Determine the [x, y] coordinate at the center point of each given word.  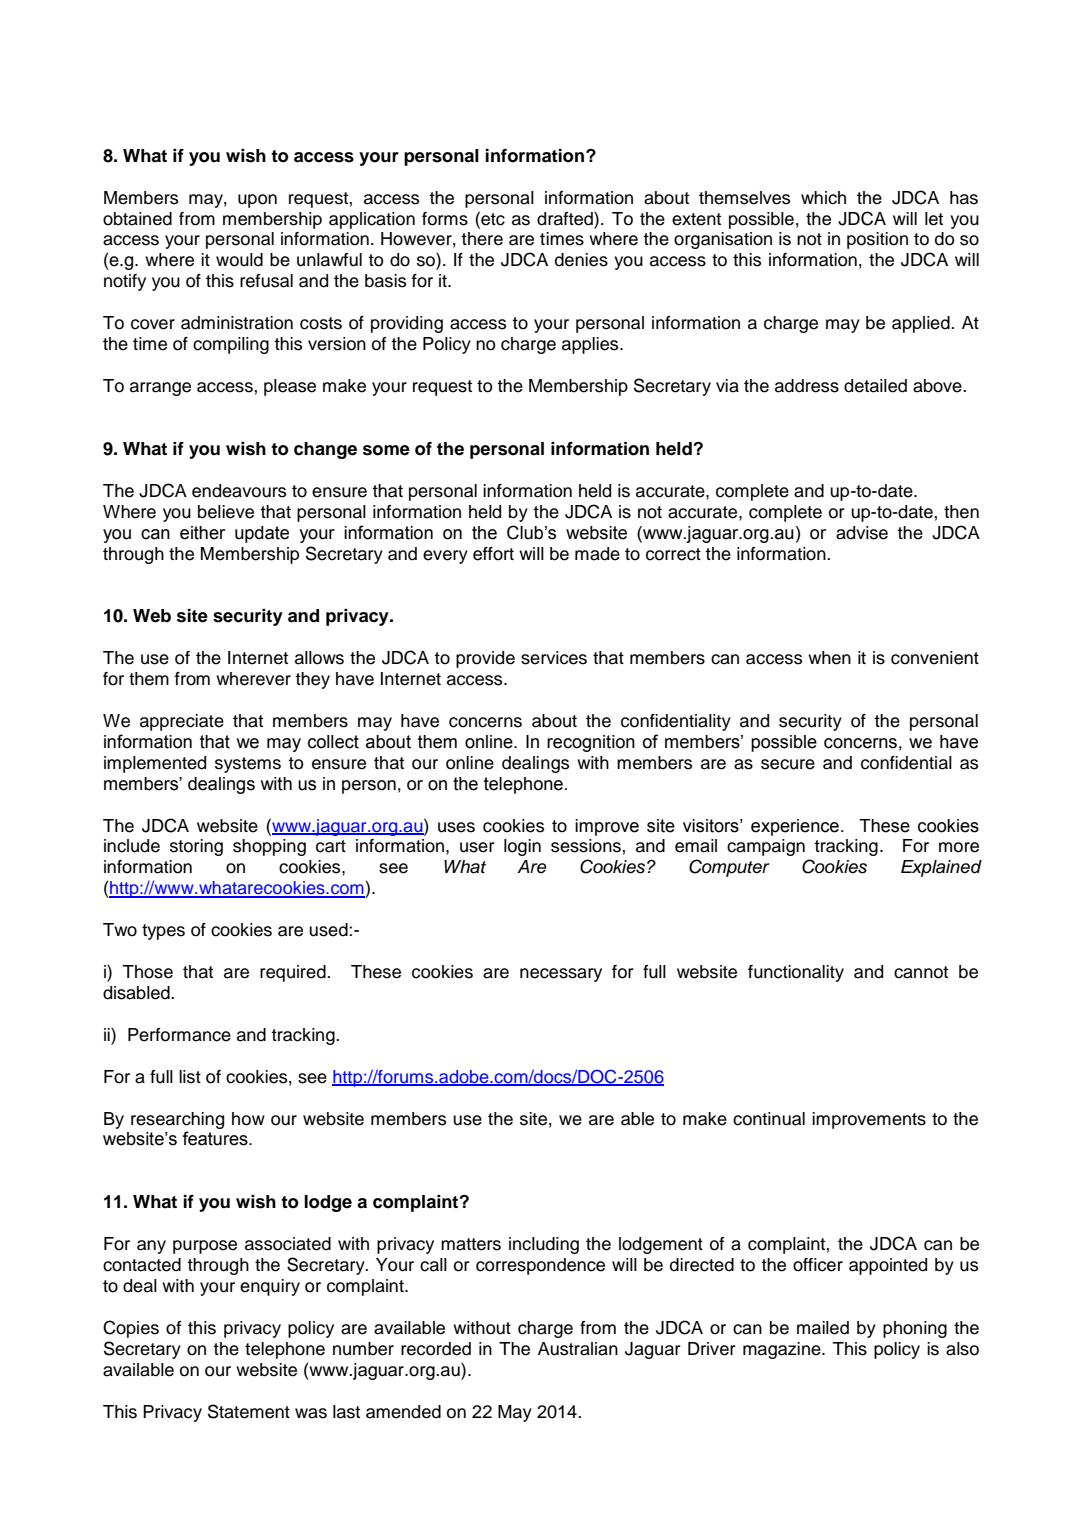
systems [248, 765]
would [239, 260]
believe [226, 512]
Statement [249, 1411]
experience [795, 827]
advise [862, 533]
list [190, 1077]
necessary [561, 975]
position [877, 240]
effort [493, 554]
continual [769, 1119]
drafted [566, 218]
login [522, 847]
